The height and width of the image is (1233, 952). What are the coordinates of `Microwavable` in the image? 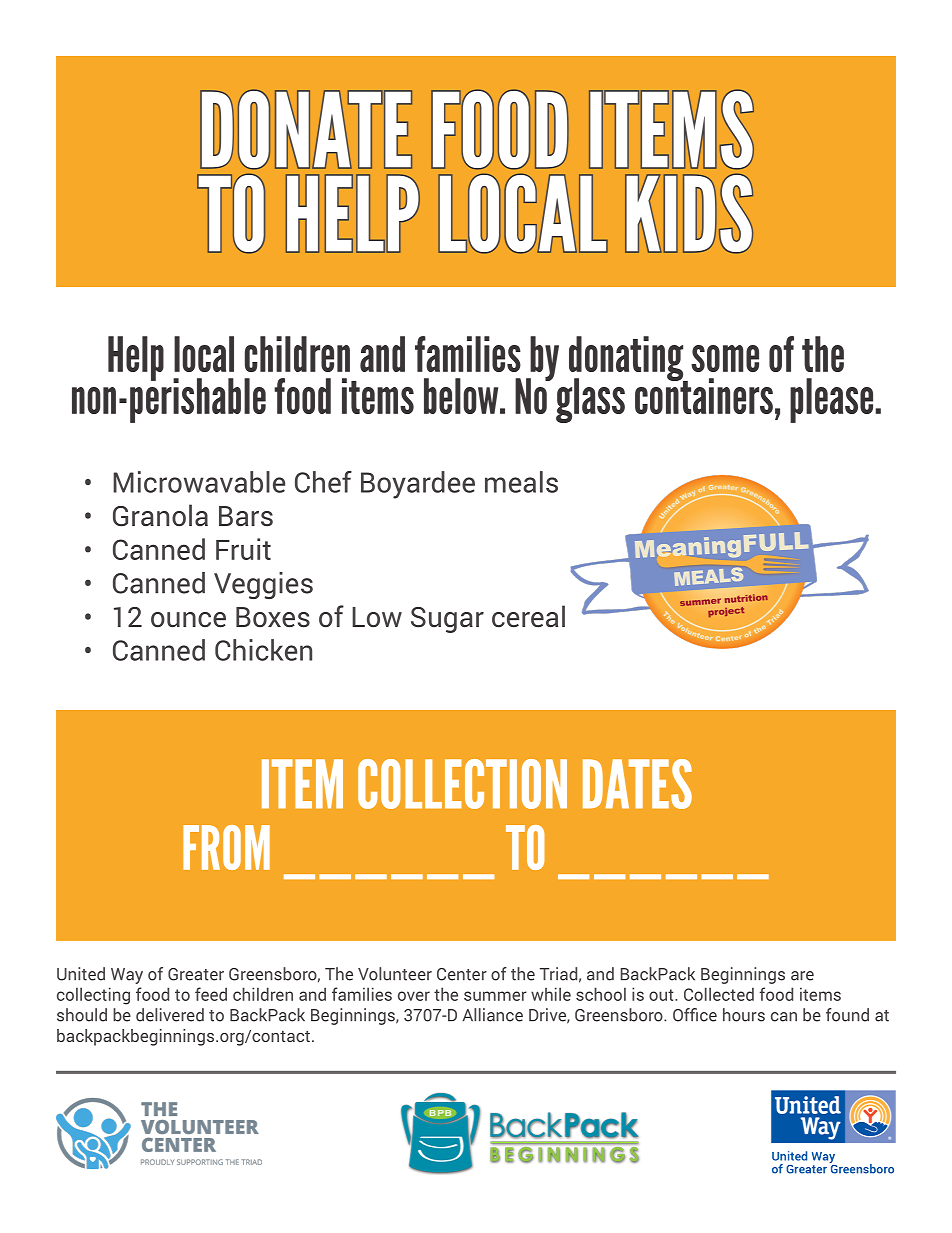 It's located at (199, 482).
